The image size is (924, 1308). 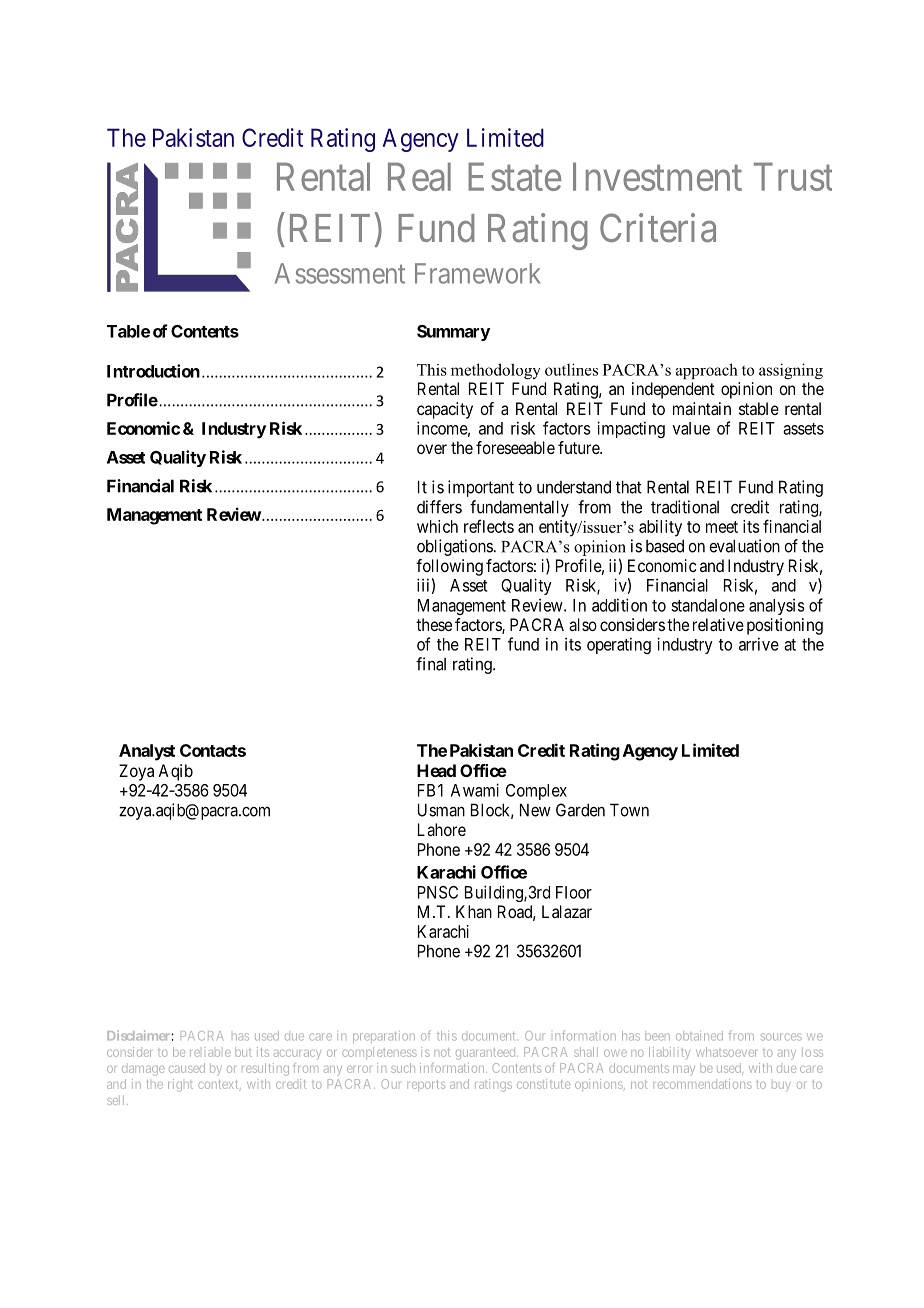 I want to click on Trust, so click(x=793, y=177).
